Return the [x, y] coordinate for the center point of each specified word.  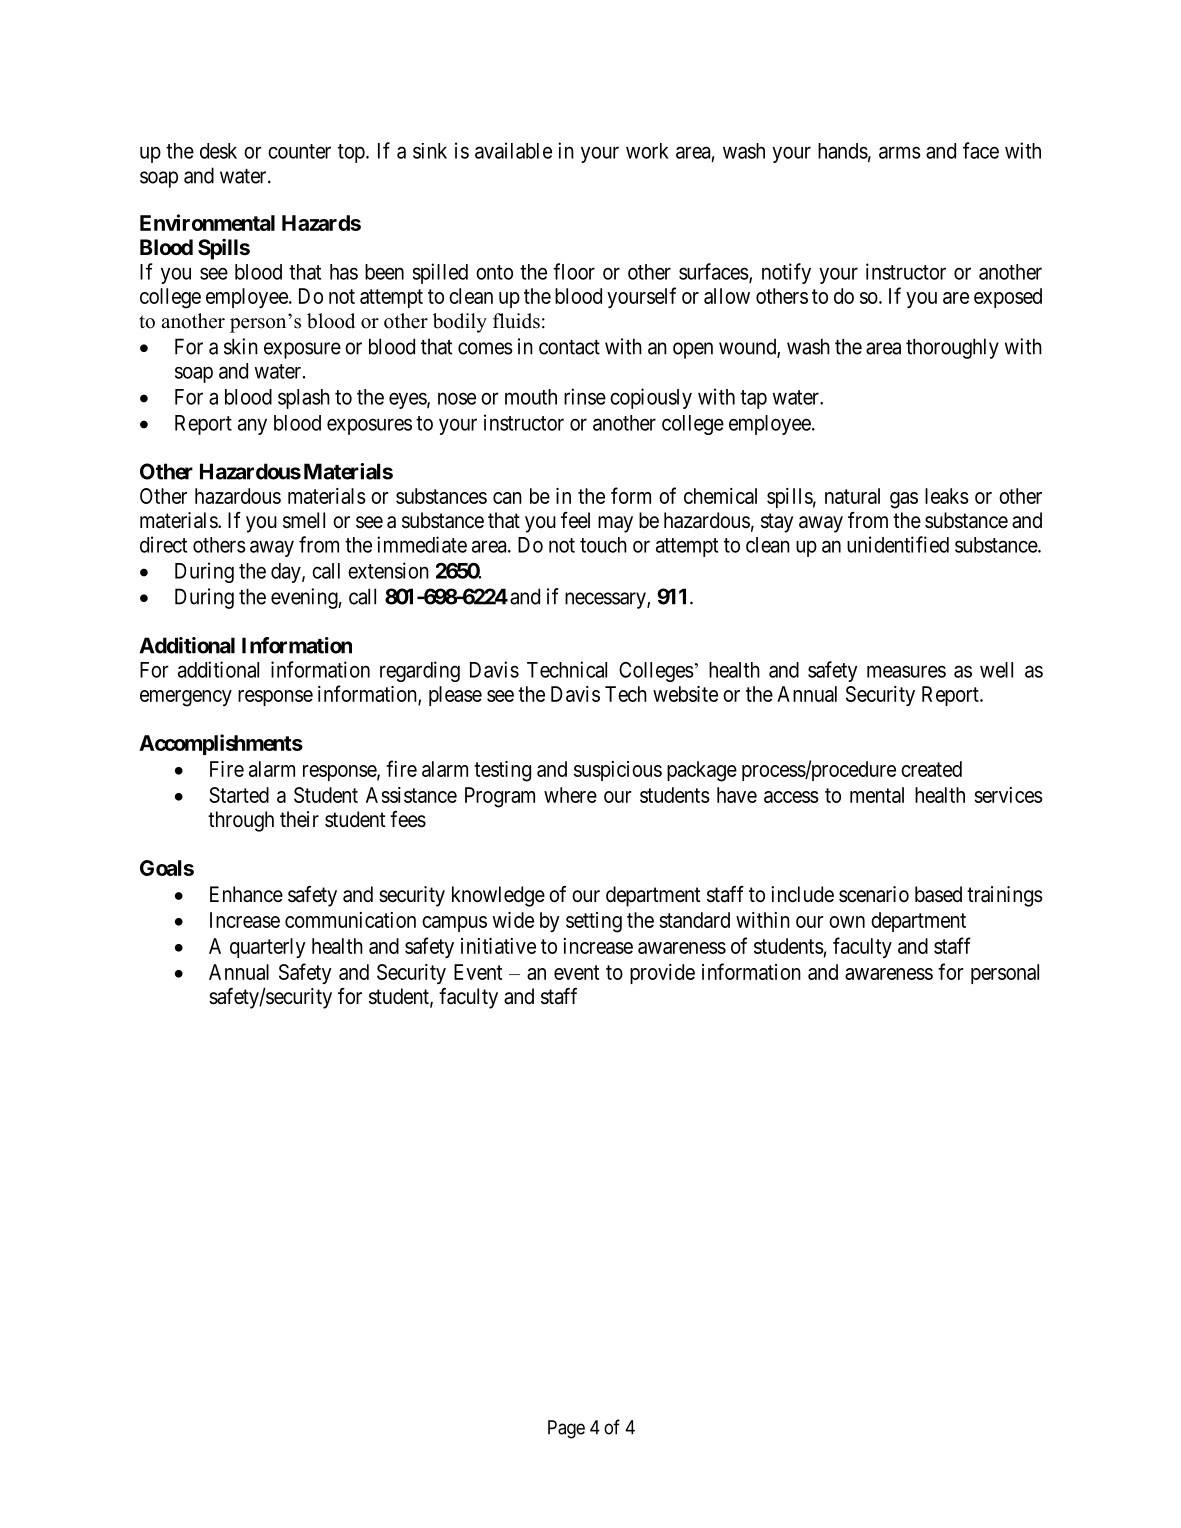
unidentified [898, 544]
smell [304, 520]
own [847, 922]
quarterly [268, 948]
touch [603, 545]
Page [566, 1429]
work [647, 151]
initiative [498, 946]
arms [900, 152]
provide [662, 974]
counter [299, 151]
